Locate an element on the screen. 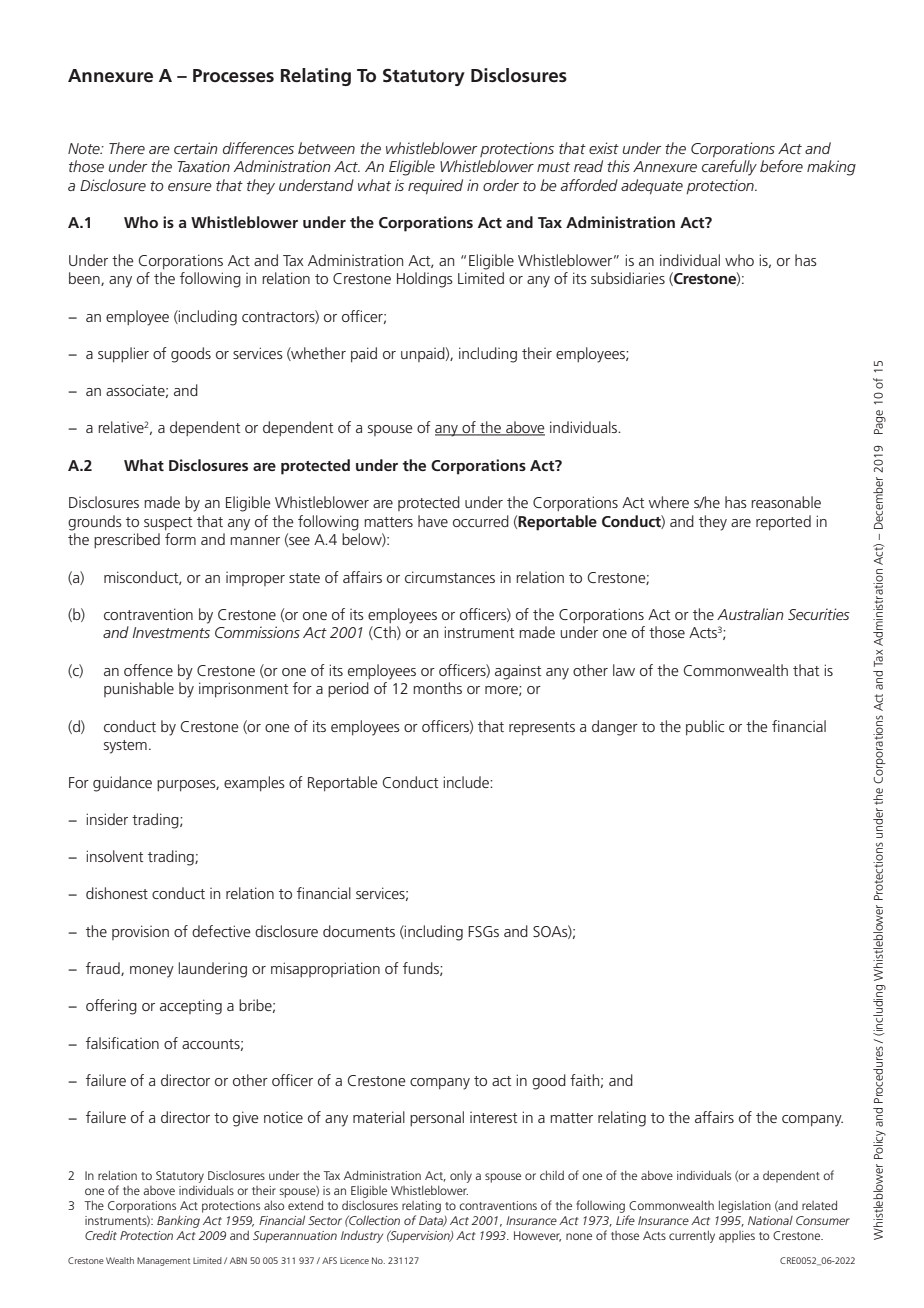  certain is located at coordinates (196, 148).
